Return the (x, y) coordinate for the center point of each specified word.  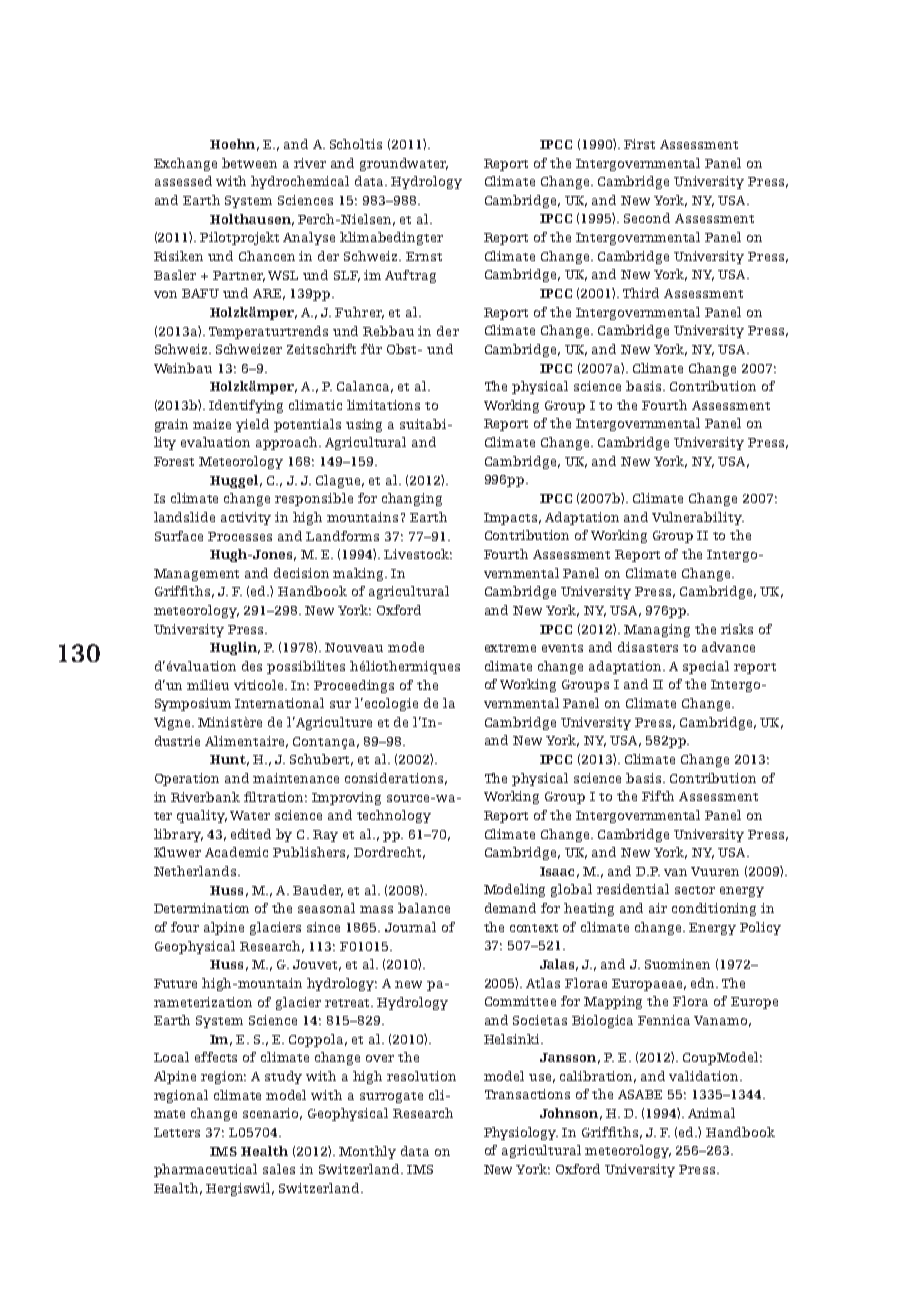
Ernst (424, 256)
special (706, 667)
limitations (383, 405)
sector (695, 890)
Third (641, 293)
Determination (201, 908)
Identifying (246, 406)
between (249, 163)
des (252, 666)
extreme (510, 648)
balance (424, 908)
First (639, 144)
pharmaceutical (205, 1170)
